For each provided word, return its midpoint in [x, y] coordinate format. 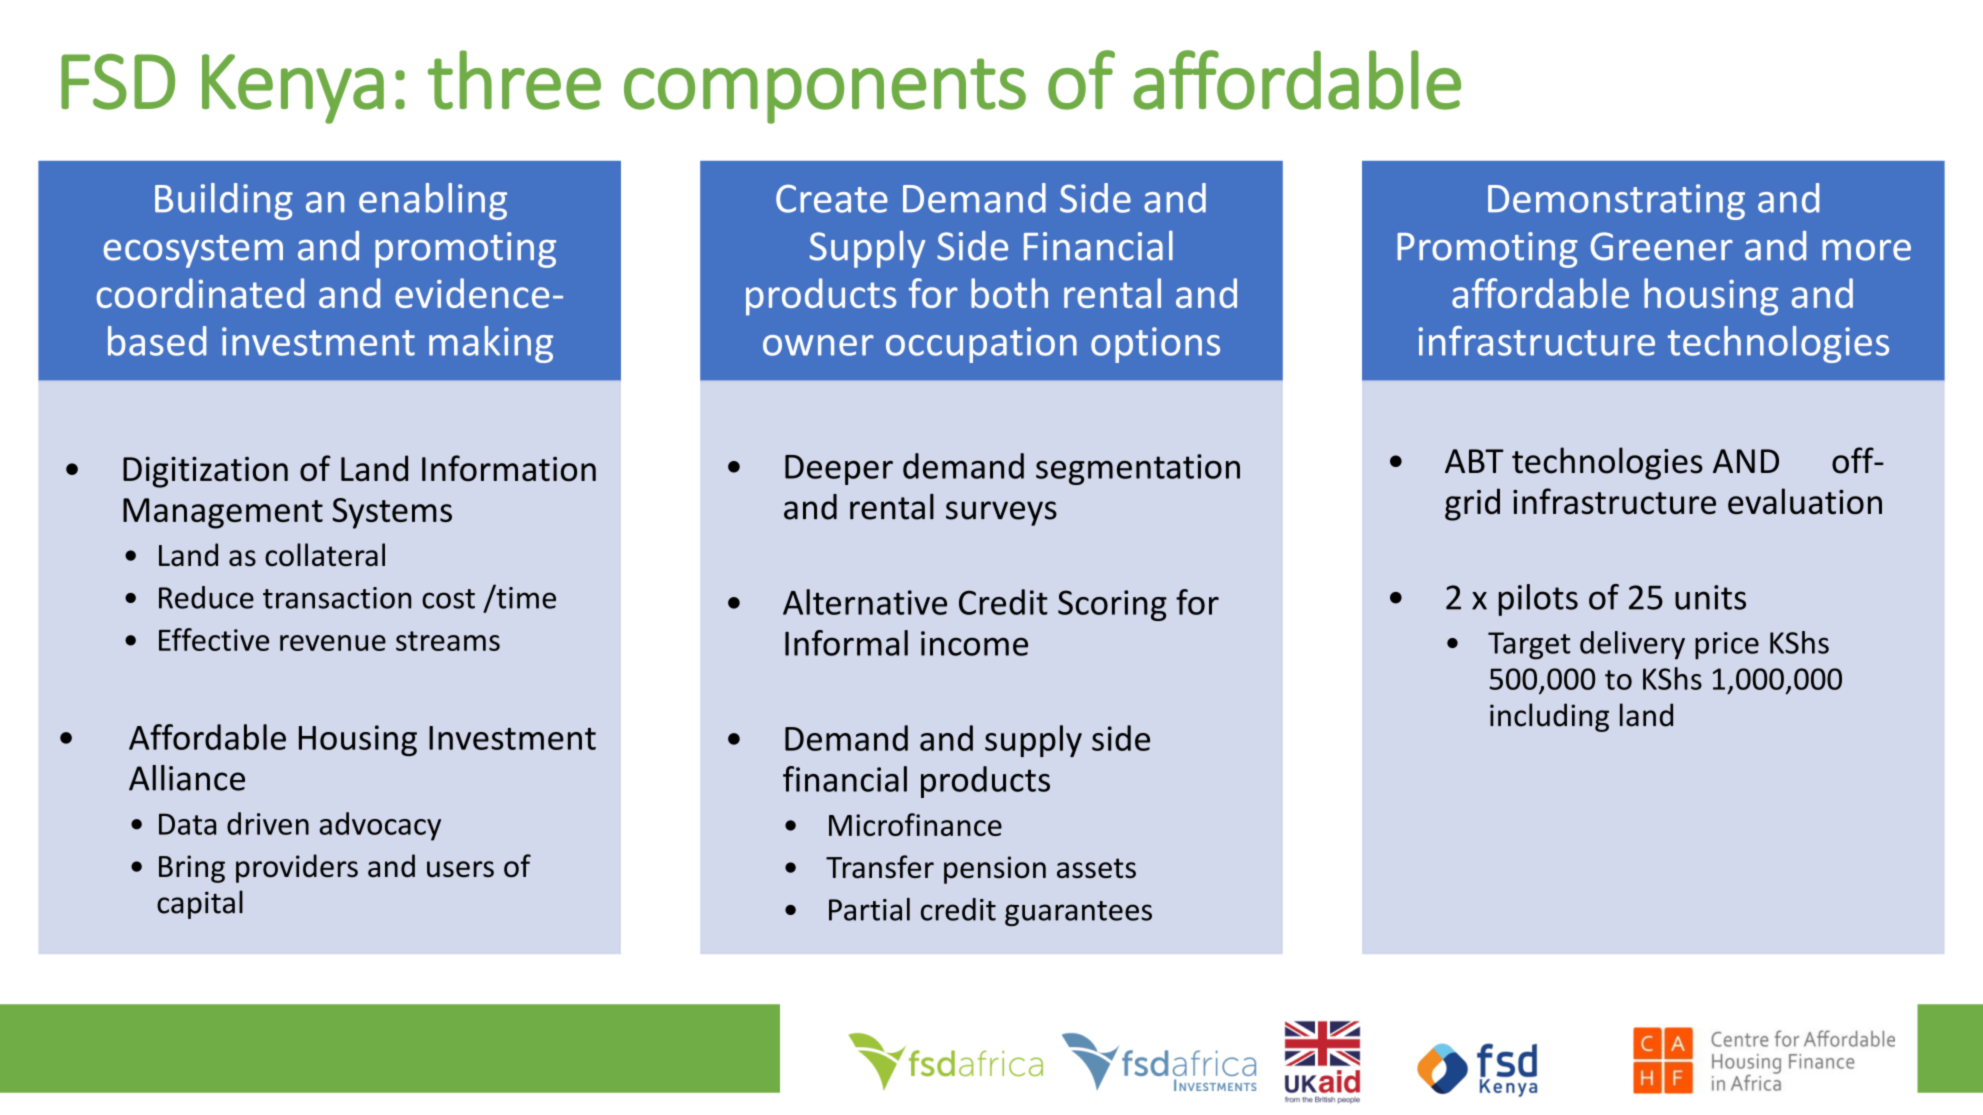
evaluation [1805, 501]
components [825, 91]
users [460, 869]
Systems [392, 513]
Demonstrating [1616, 202]
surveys [1001, 513]
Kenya [293, 89]
